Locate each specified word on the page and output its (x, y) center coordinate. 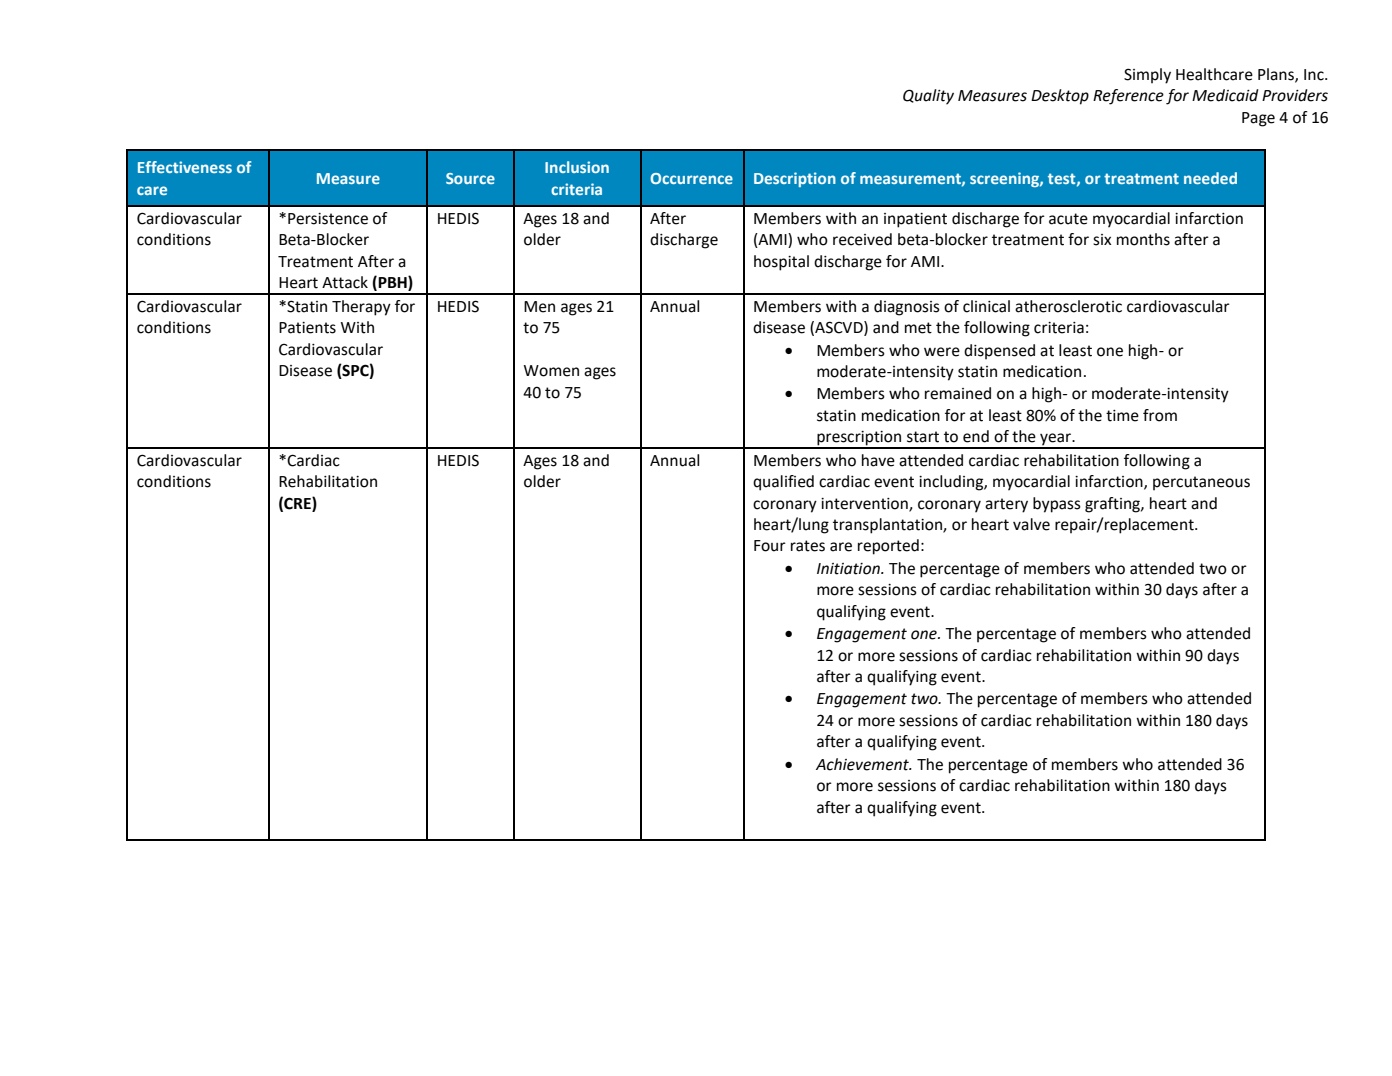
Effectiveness (185, 167)
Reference (1128, 97)
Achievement (863, 764)
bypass (1057, 505)
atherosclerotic (1068, 306)
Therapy (361, 308)
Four (770, 546)
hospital (781, 263)
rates (808, 546)
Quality (928, 97)
